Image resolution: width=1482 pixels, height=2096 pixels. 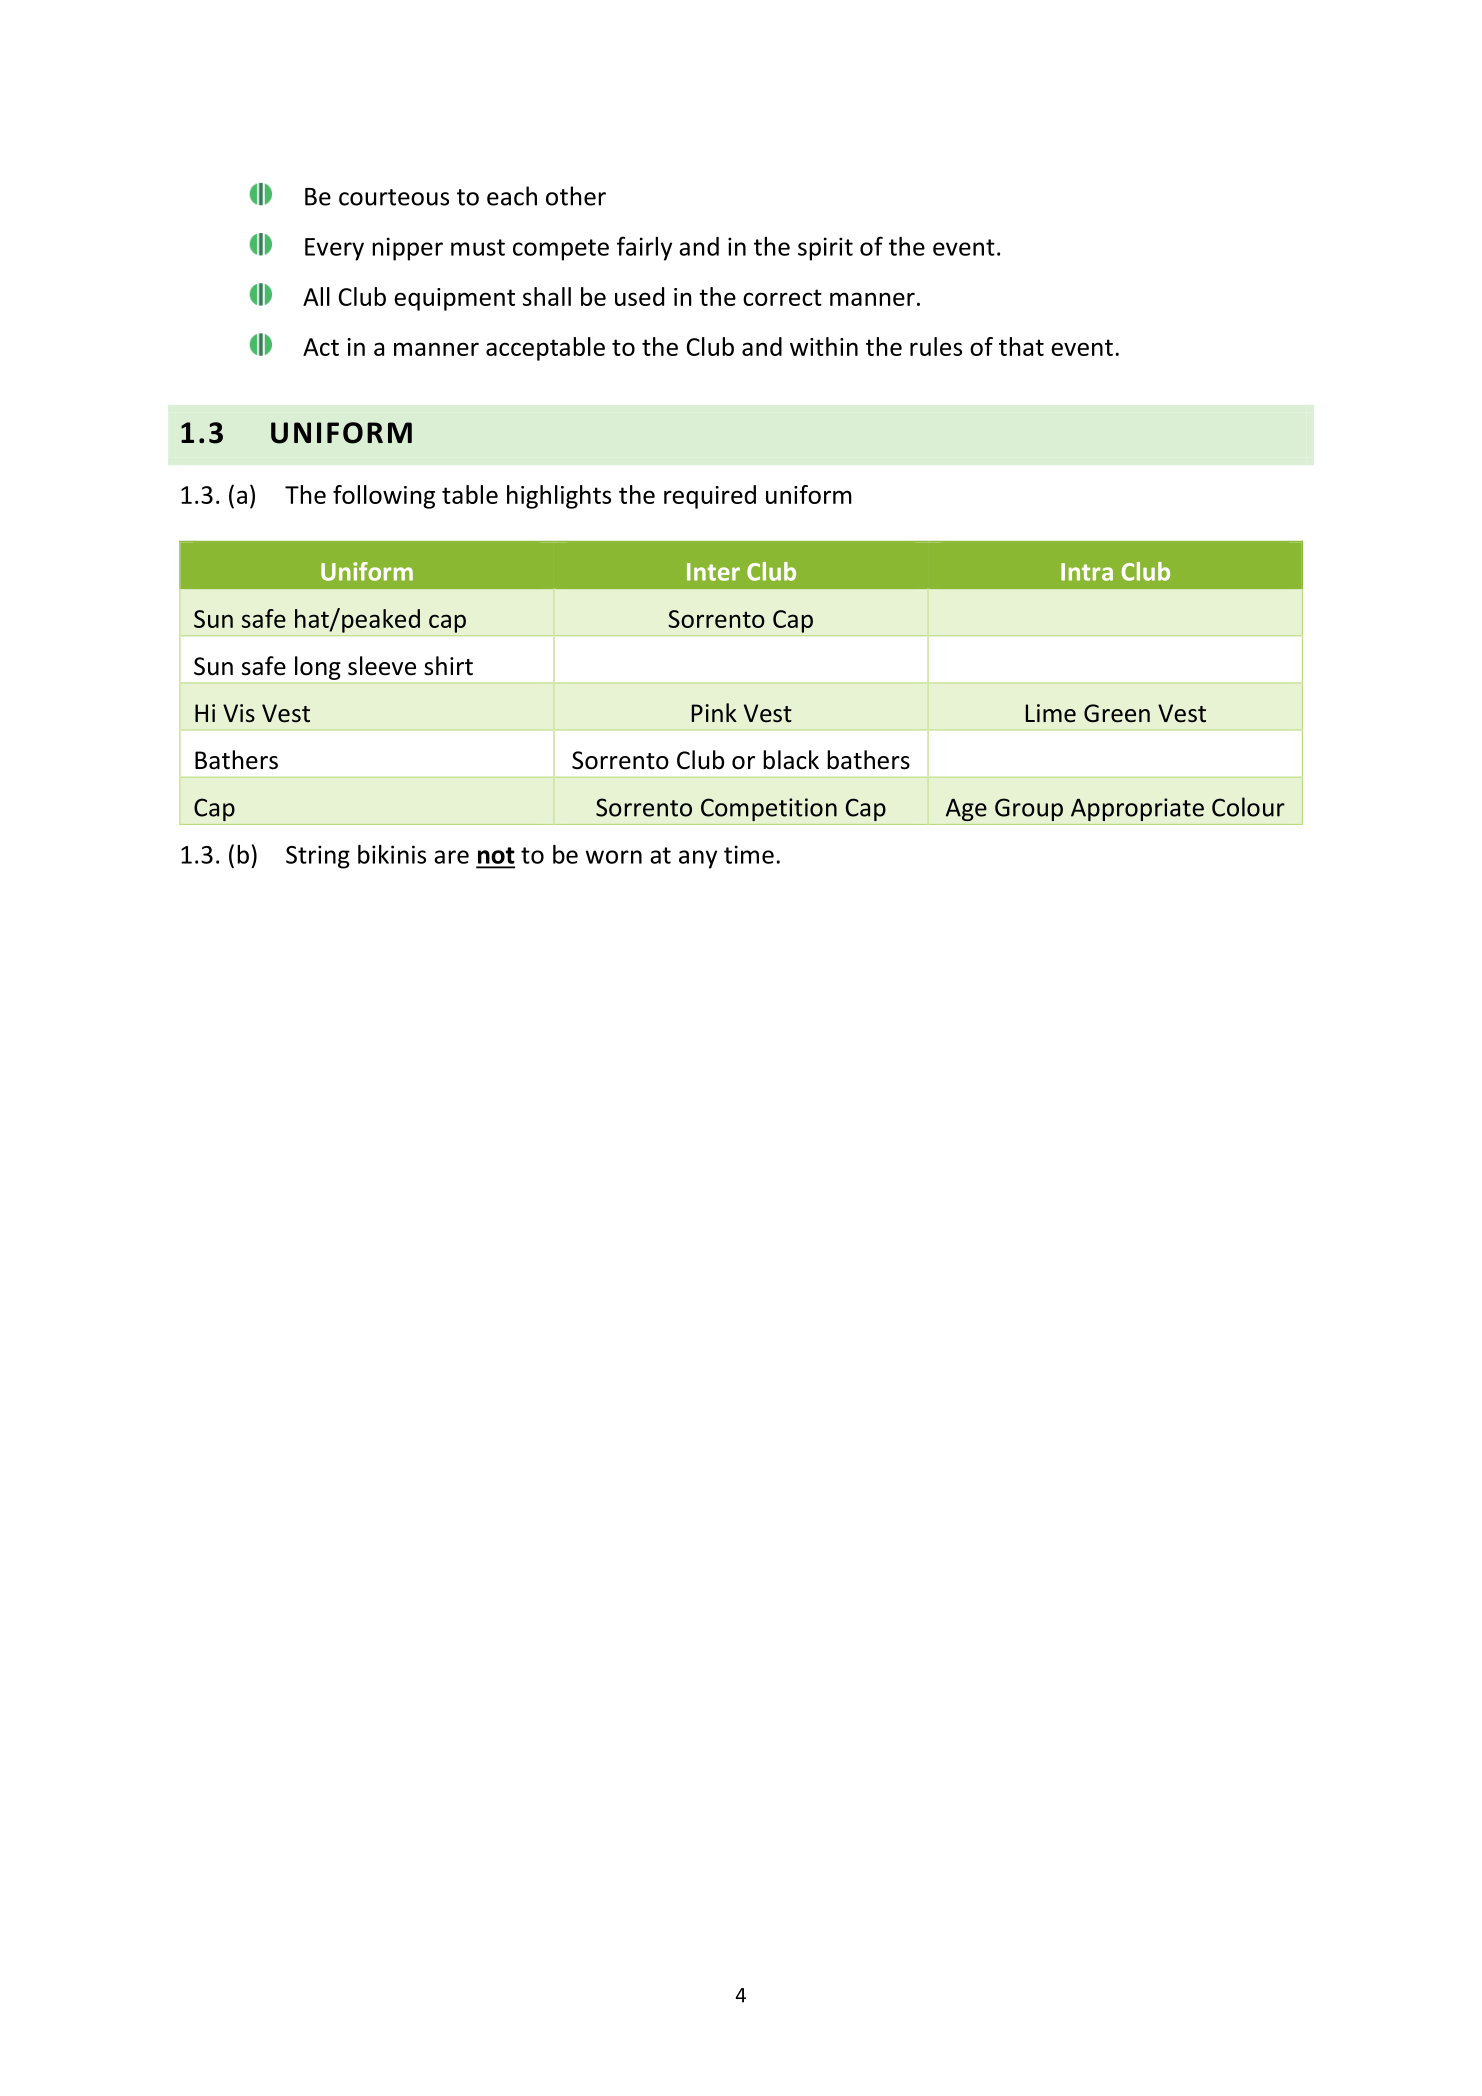 I want to click on Appropriate, so click(x=1137, y=809).
